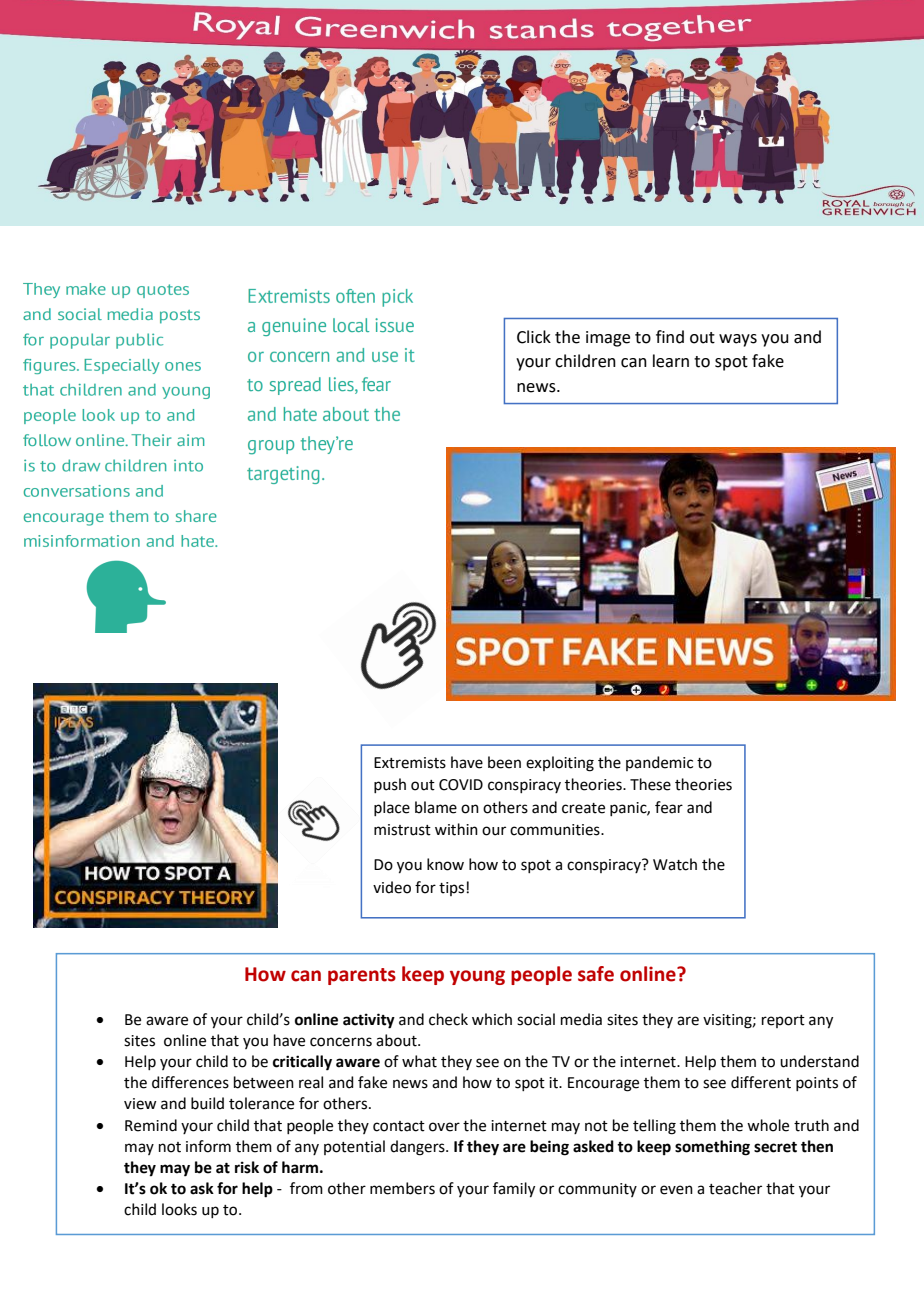  I want to click on ways, so click(738, 340).
